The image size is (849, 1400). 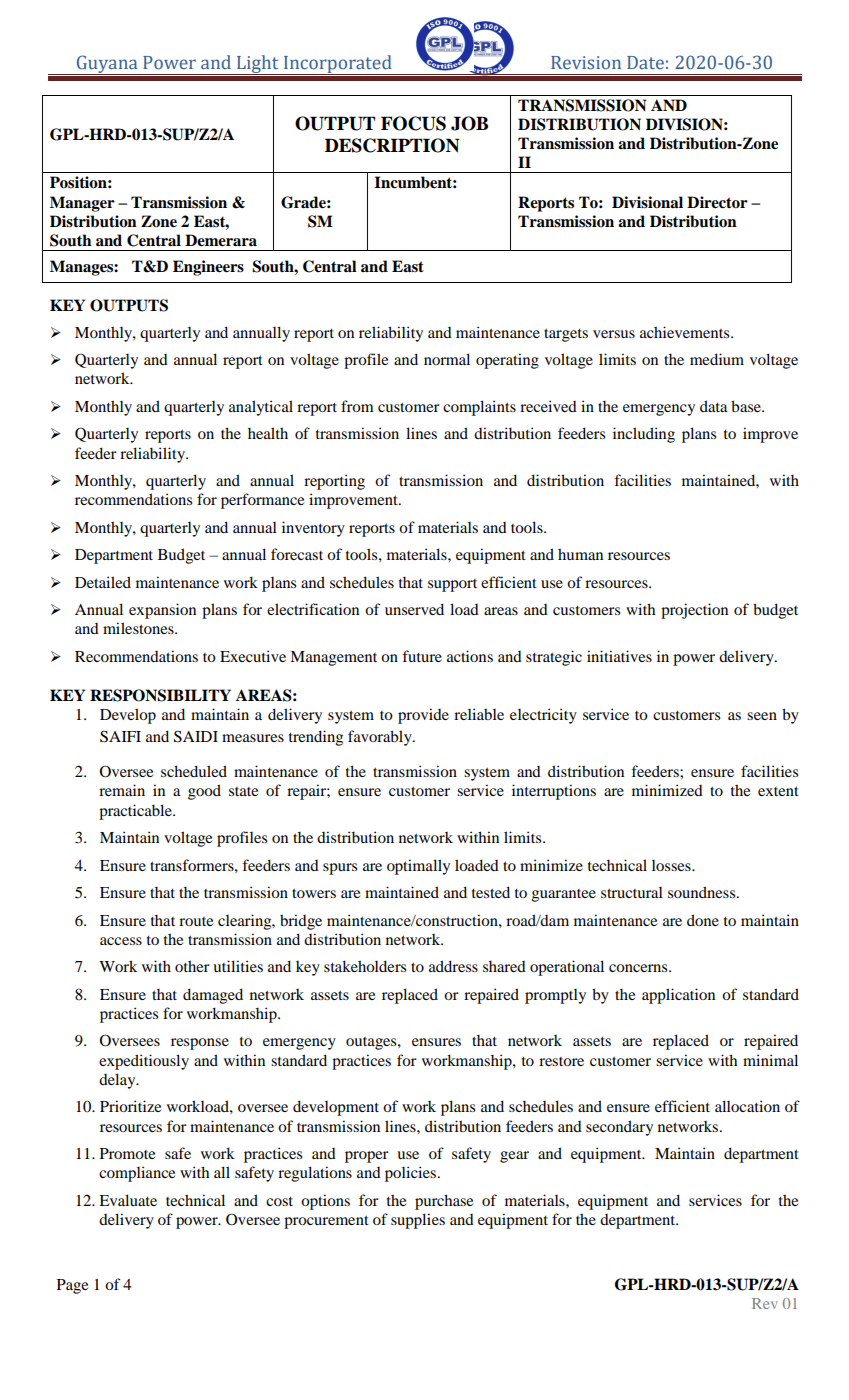 I want to click on optimally, so click(x=418, y=867).
